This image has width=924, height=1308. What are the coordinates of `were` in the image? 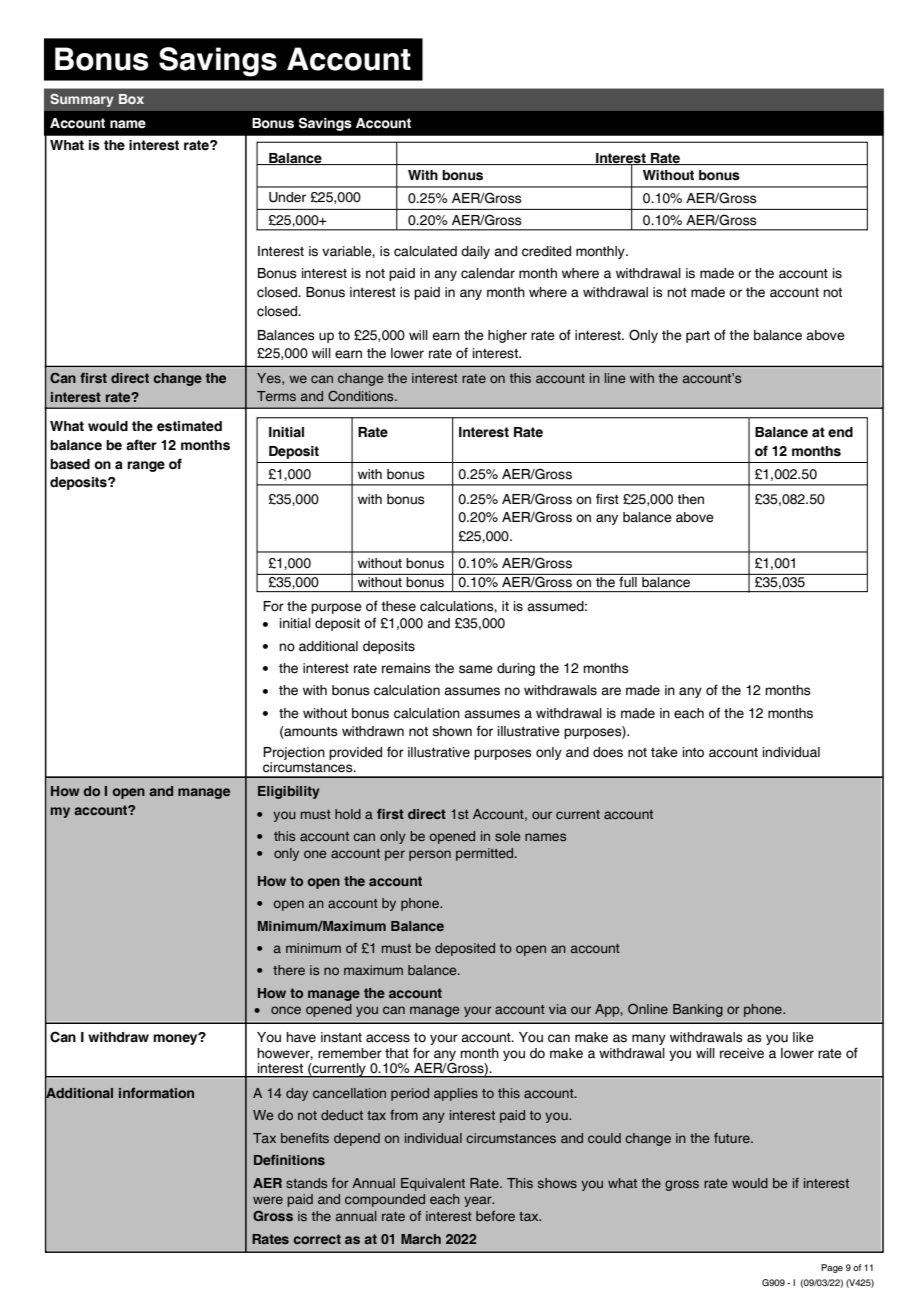 It's located at (268, 1200).
